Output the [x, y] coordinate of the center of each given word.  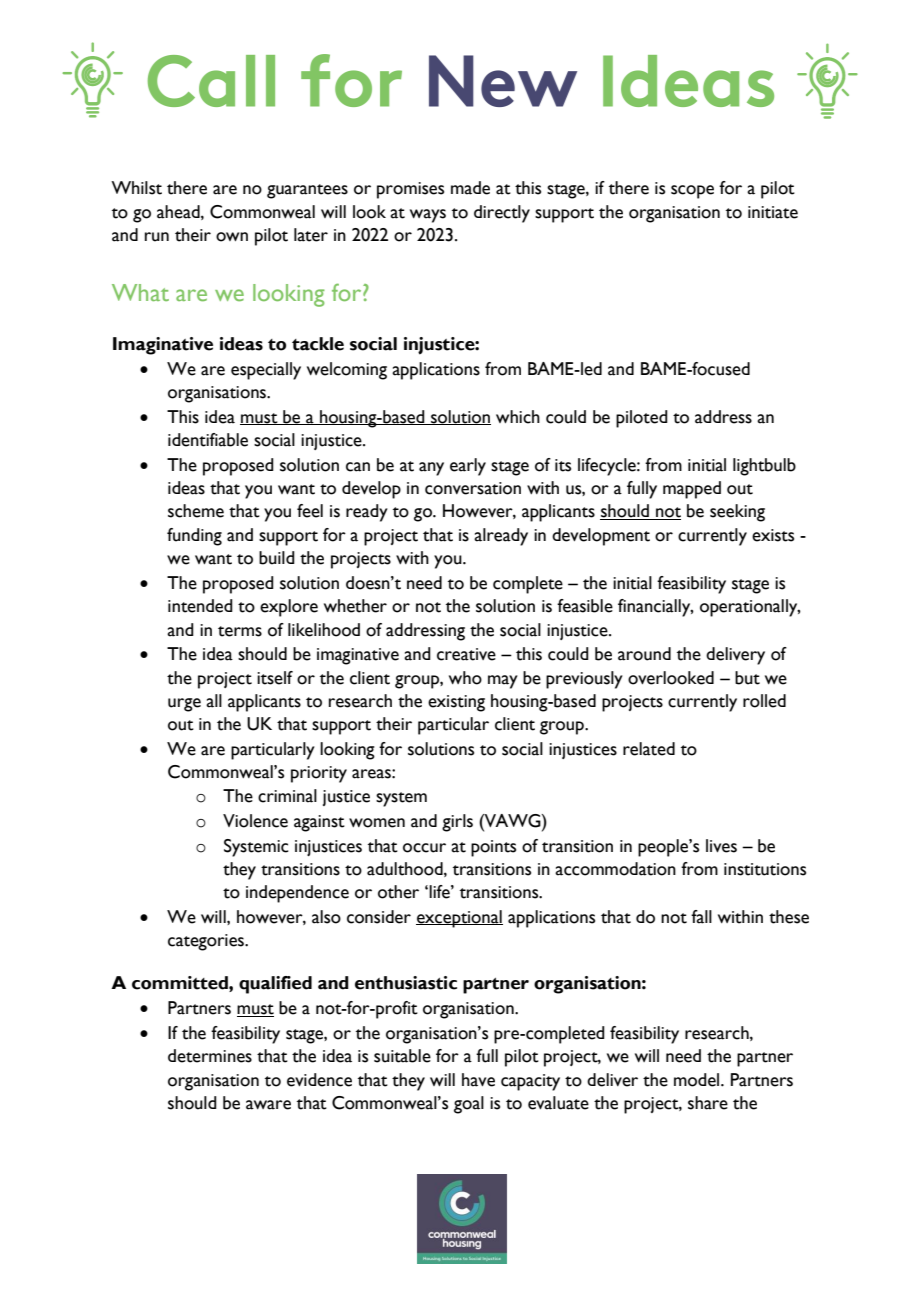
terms [240, 631]
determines [210, 1056]
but [747, 678]
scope [692, 192]
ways [428, 216]
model [698, 1080]
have [478, 1080]
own [232, 237]
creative [466, 654]
